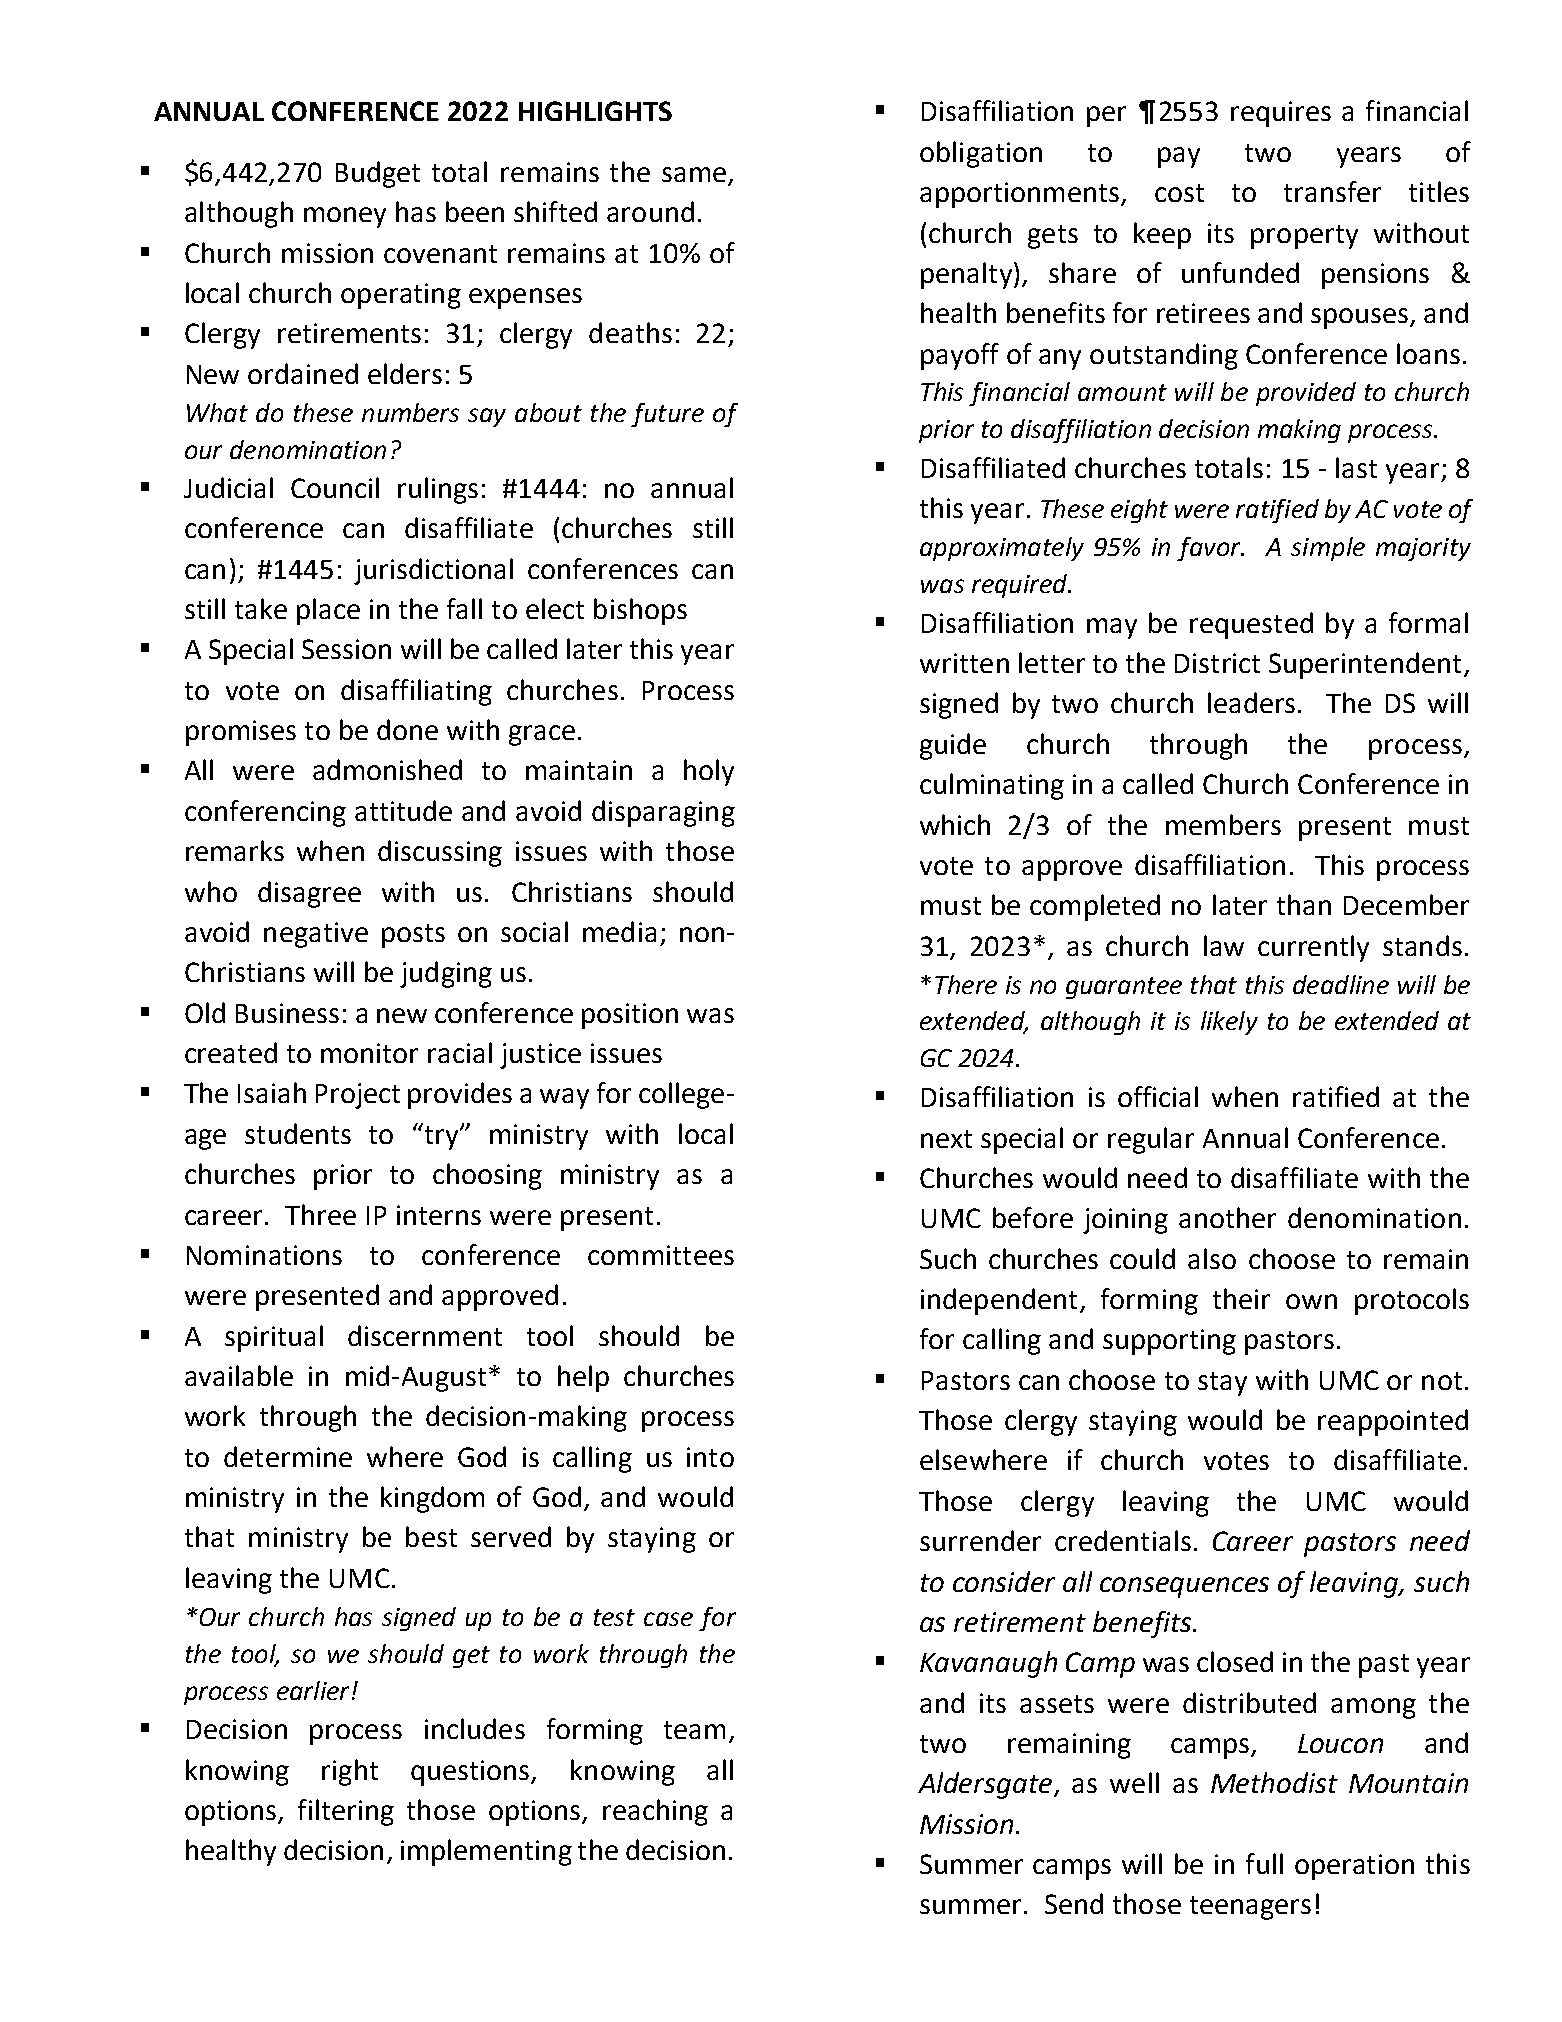 The height and width of the image is (2022, 1562). I want to click on done, so click(407, 729).
